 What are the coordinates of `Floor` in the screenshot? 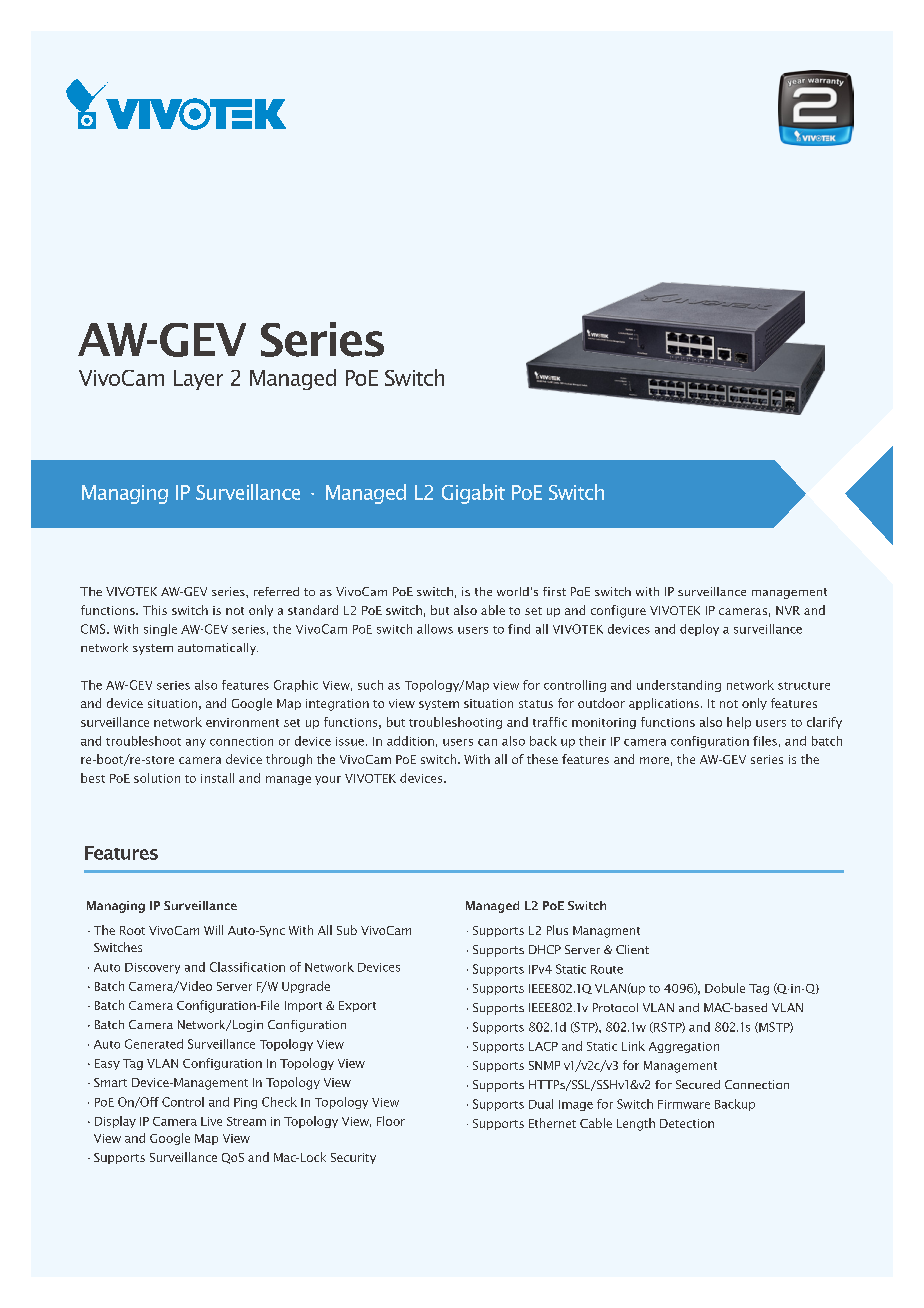 It's located at (391, 1121).
